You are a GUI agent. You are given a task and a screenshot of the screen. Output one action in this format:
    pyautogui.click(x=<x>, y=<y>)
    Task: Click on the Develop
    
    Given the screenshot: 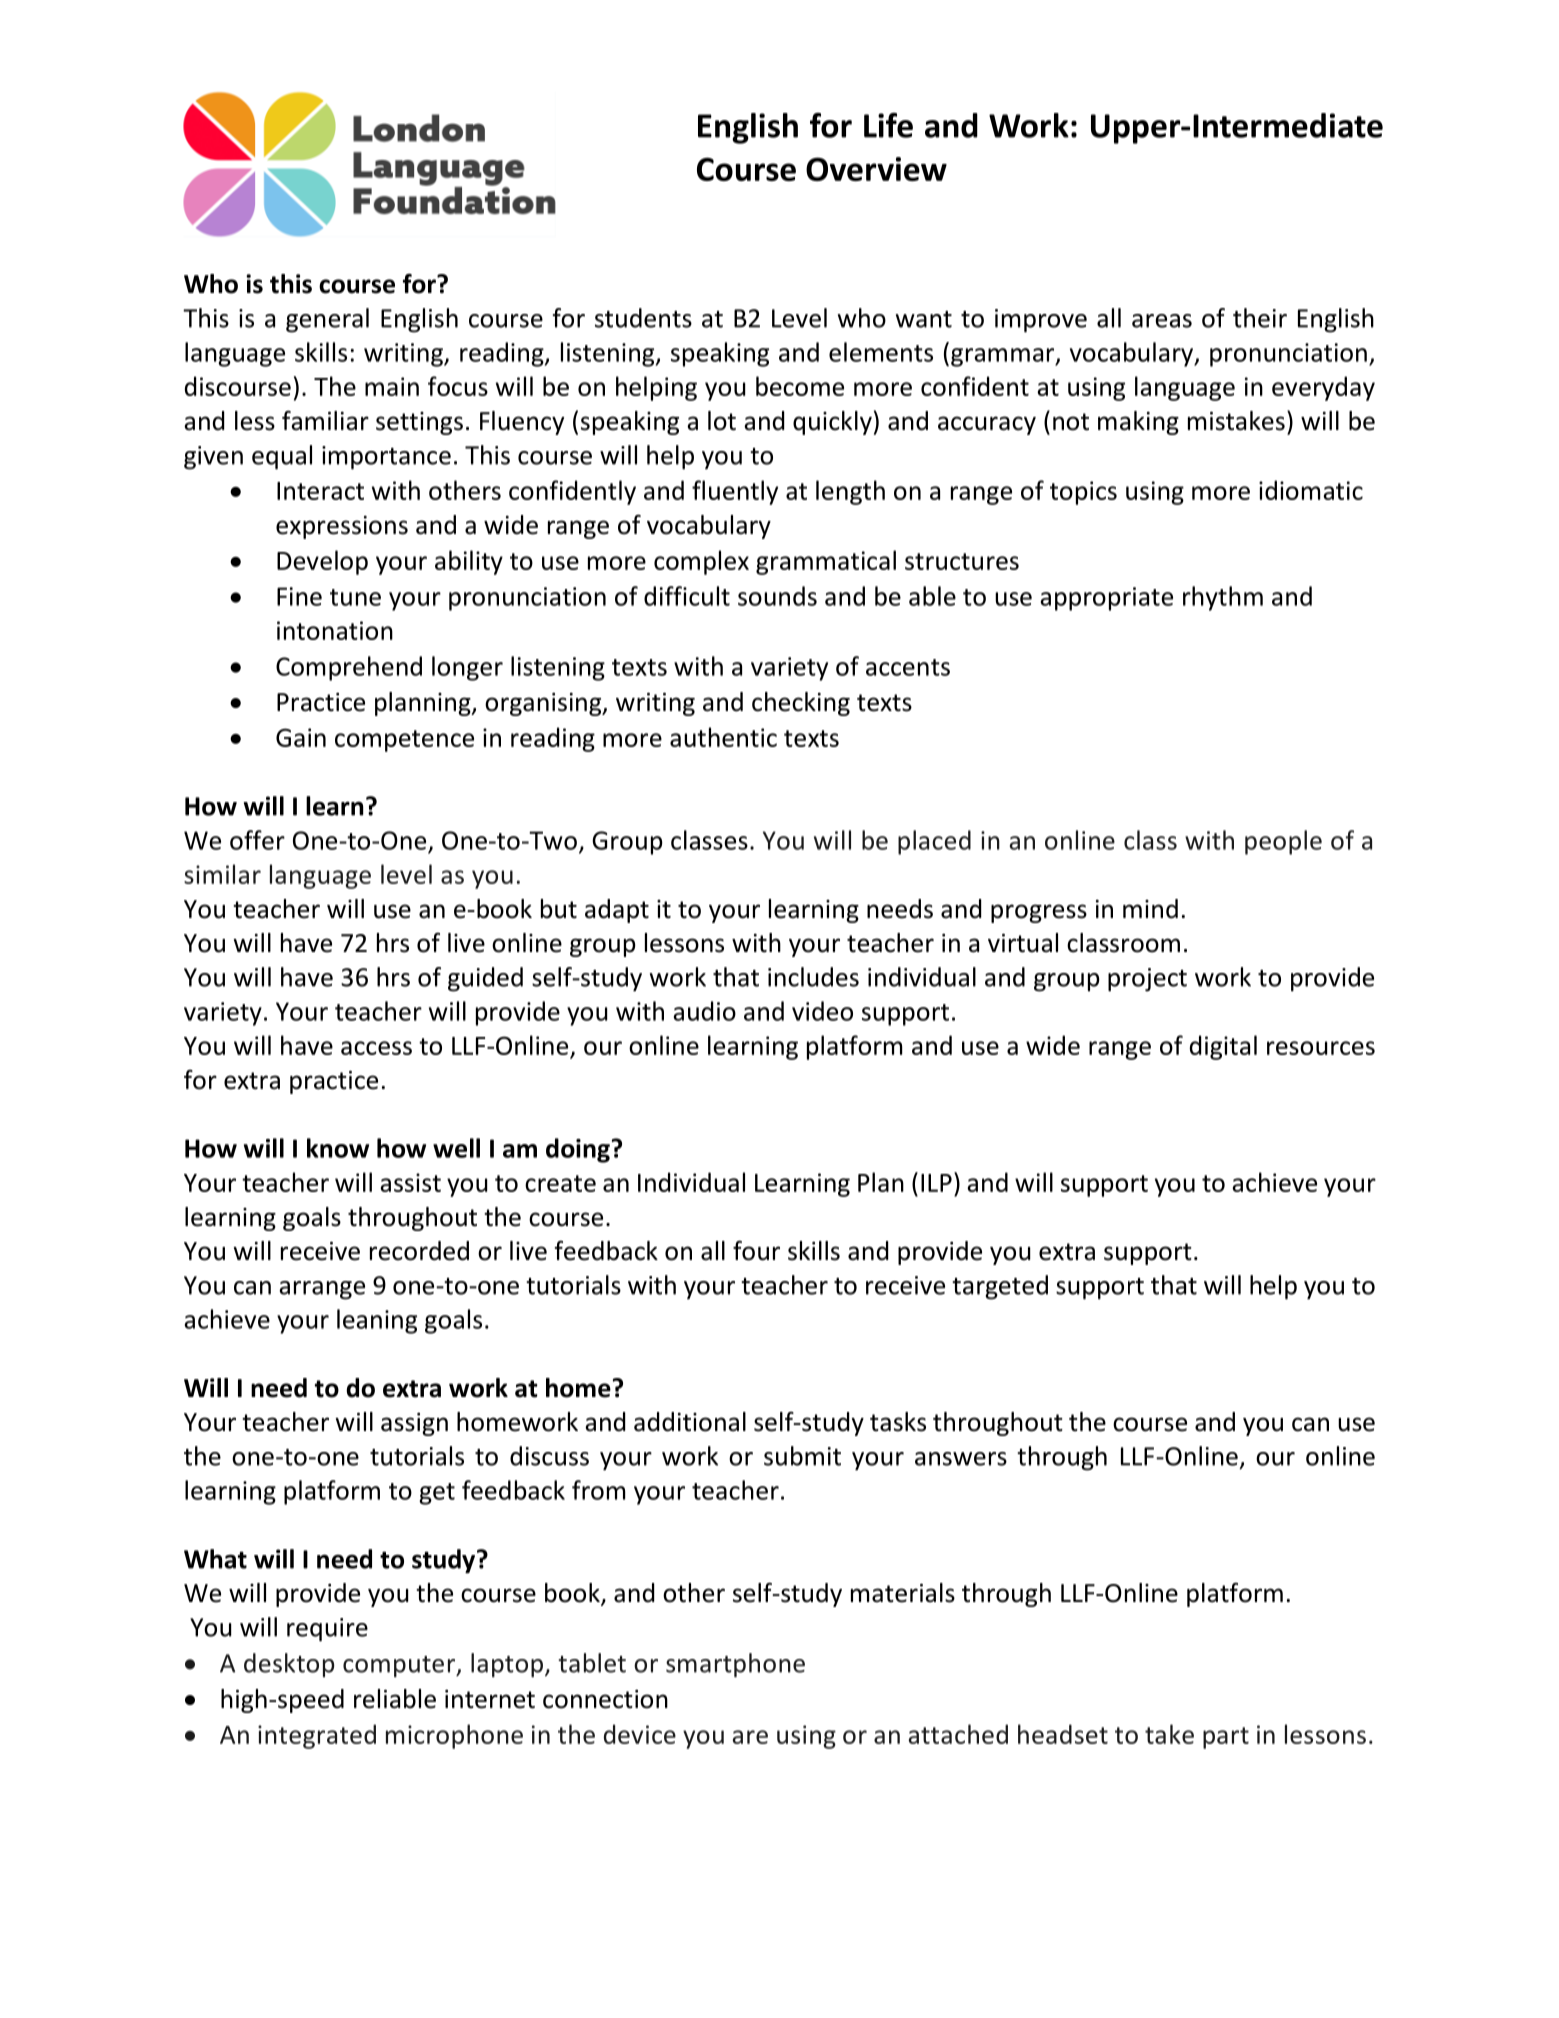 What is the action you would take?
    pyautogui.click(x=322, y=562)
